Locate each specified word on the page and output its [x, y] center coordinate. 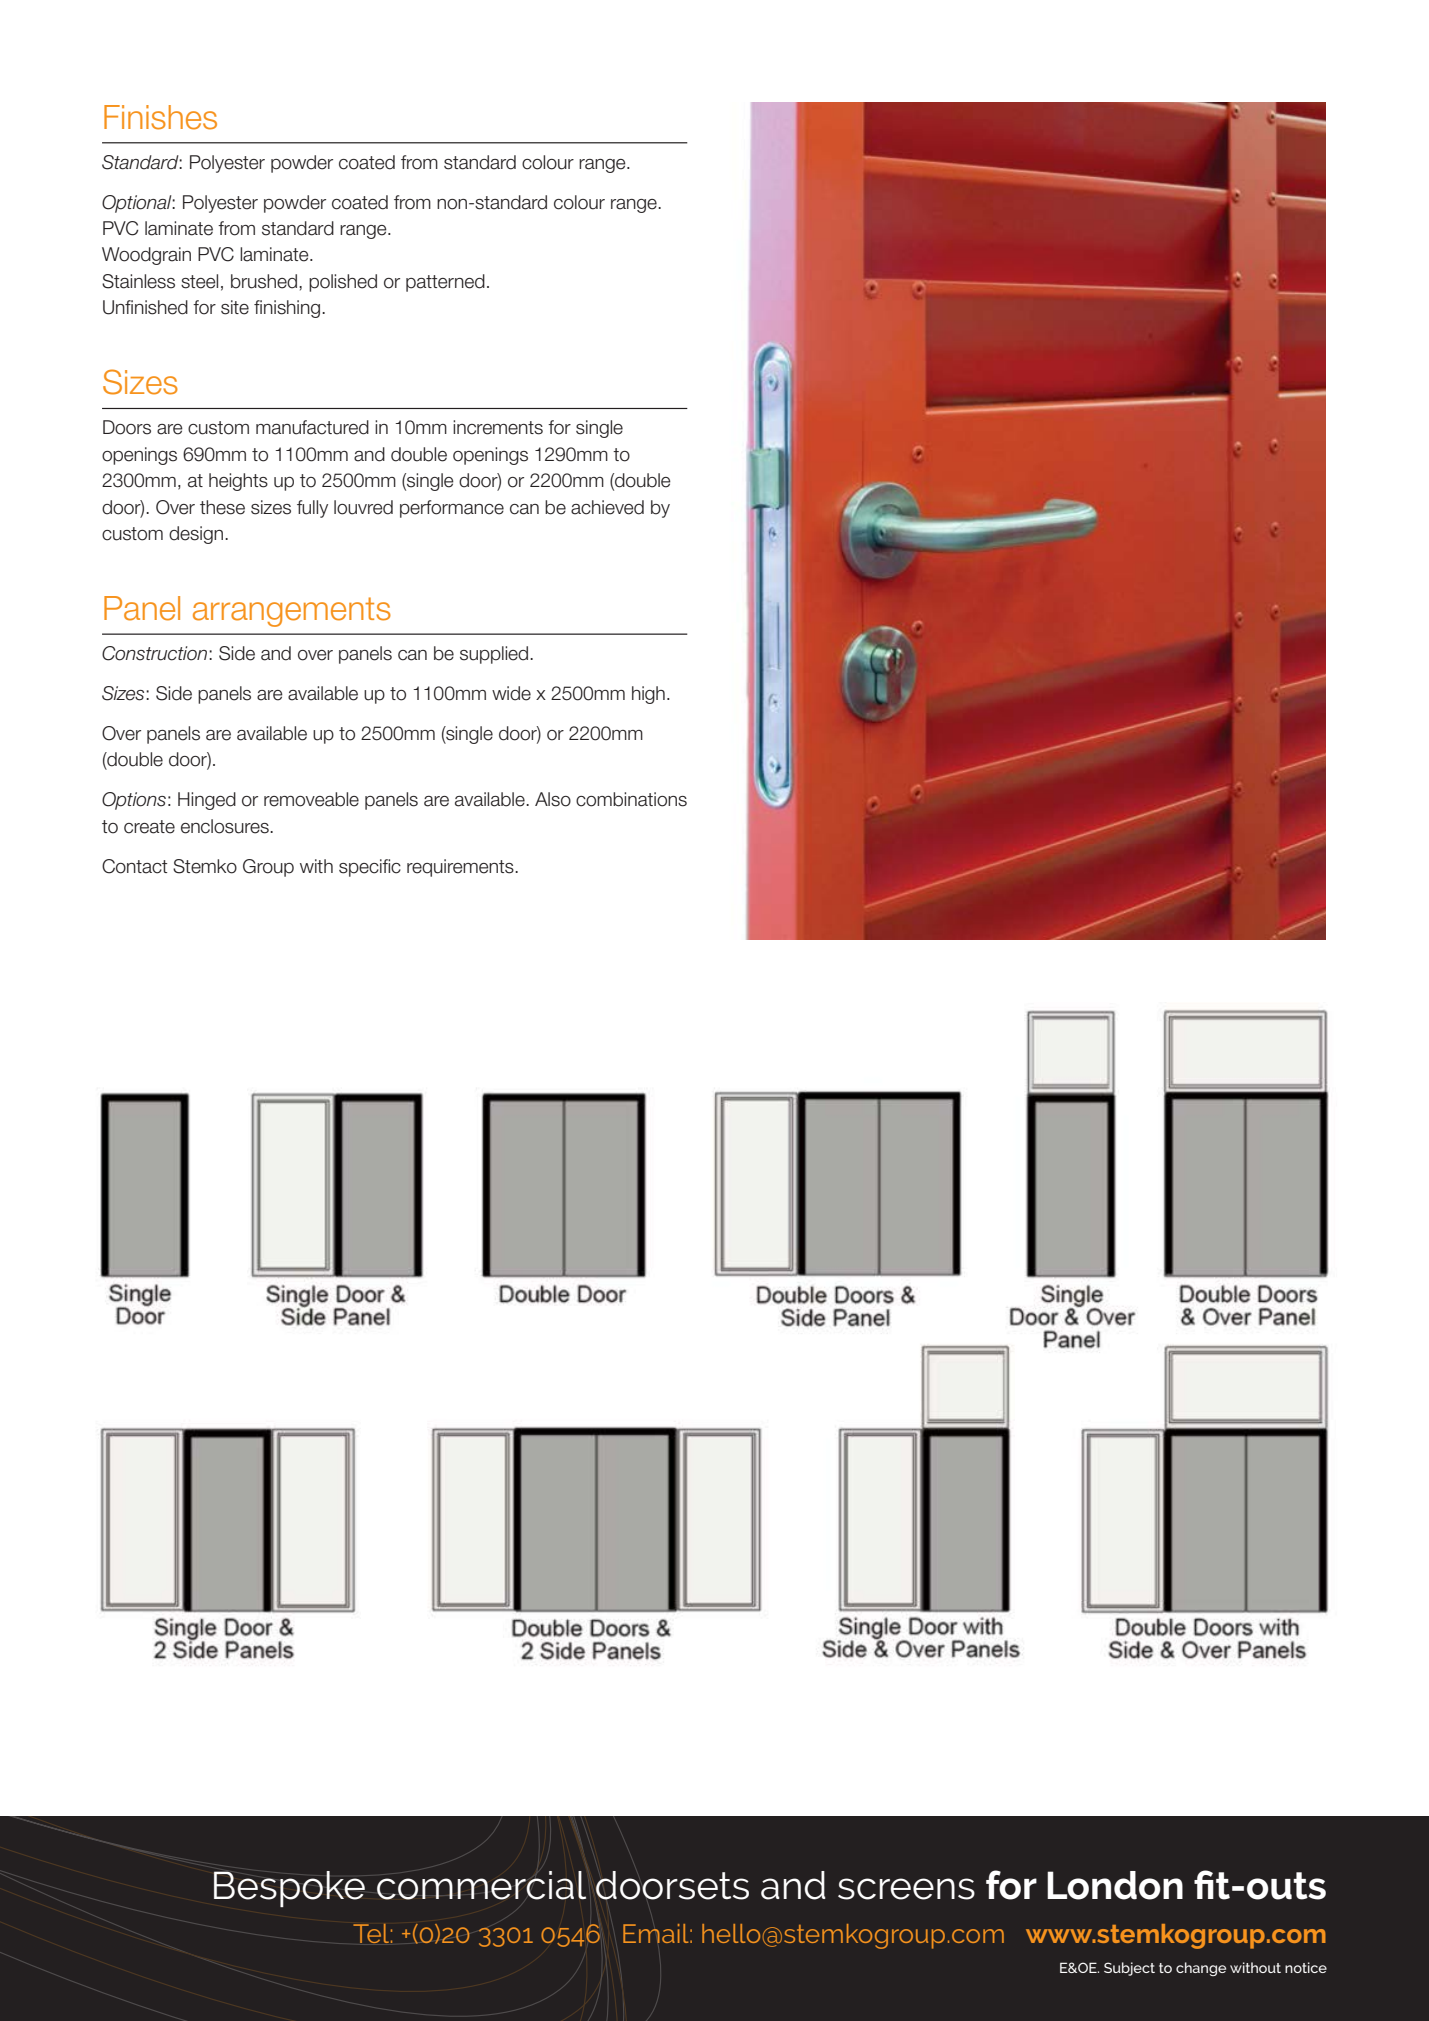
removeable [311, 799]
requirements [461, 868]
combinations [631, 799]
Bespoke [289, 1889]
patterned [445, 283]
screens [906, 1889]
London [1115, 1885]
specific [370, 868]
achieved [607, 507]
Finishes [160, 117]
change [1201, 1969]
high [648, 695]
